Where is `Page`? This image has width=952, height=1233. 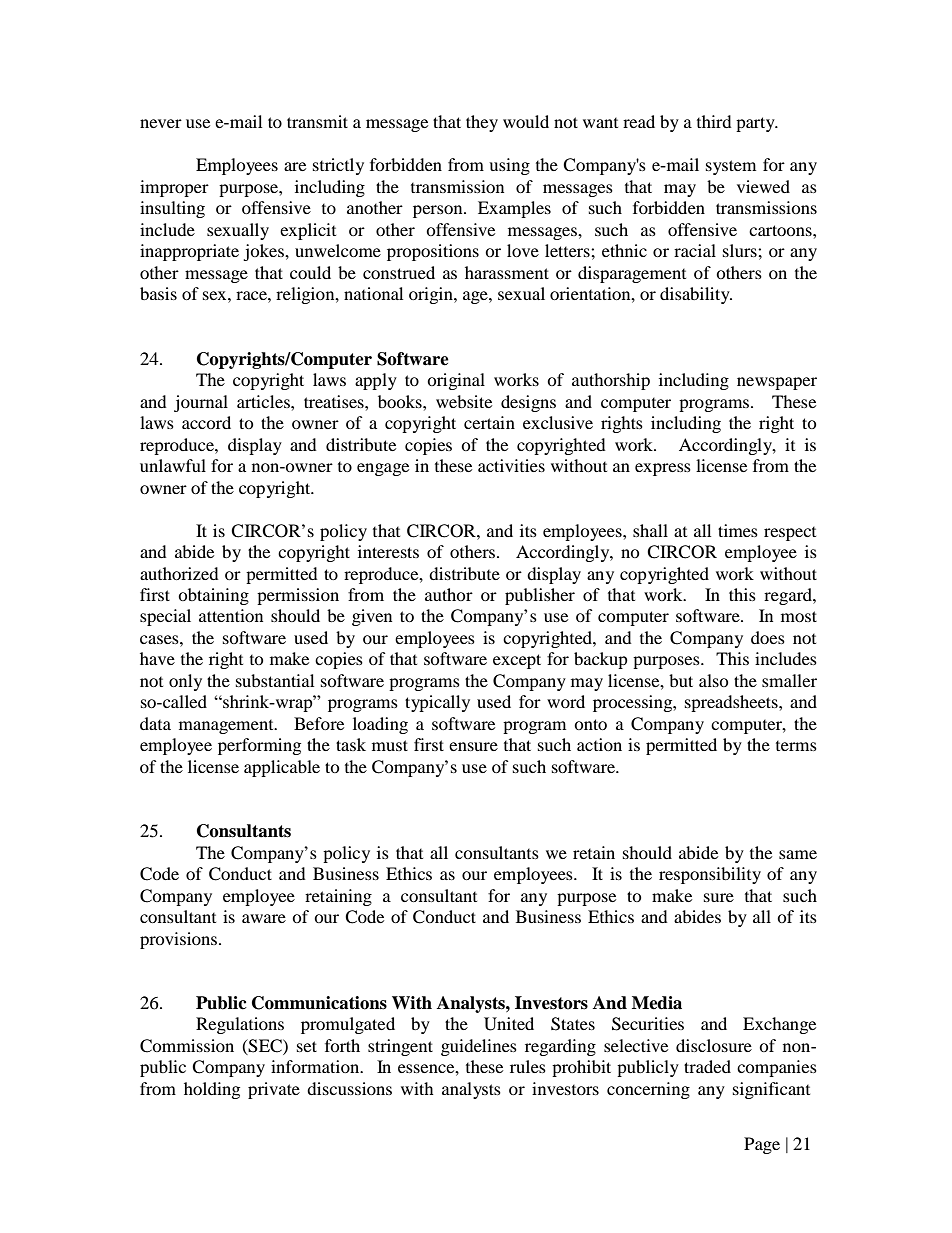 Page is located at coordinates (762, 1145).
